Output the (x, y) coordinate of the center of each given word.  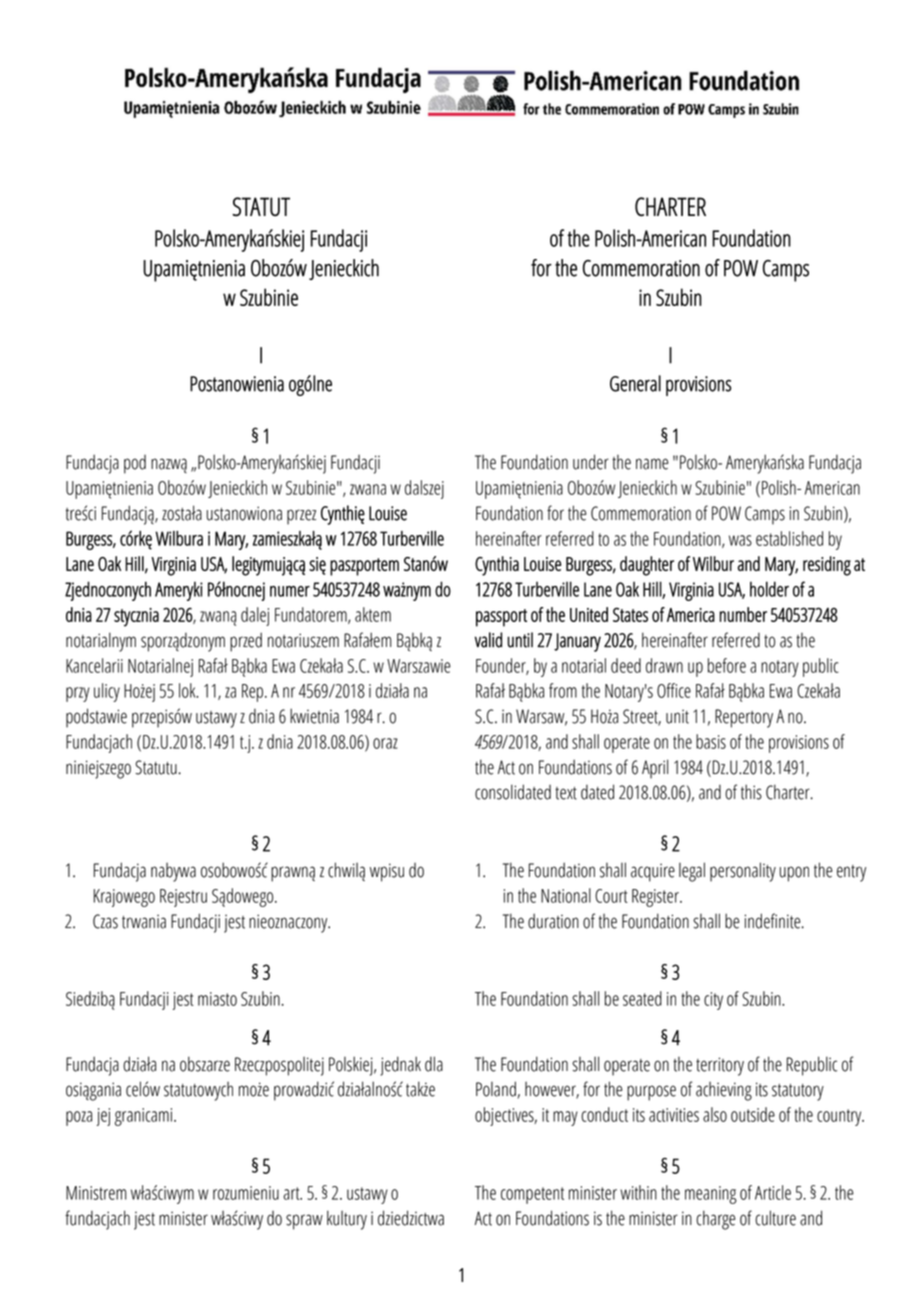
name (652, 464)
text (566, 793)
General (635, 383)
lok (188, 690)
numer (290, 591)
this (751, 792)
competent (532, 1195)
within (638, 1192)
